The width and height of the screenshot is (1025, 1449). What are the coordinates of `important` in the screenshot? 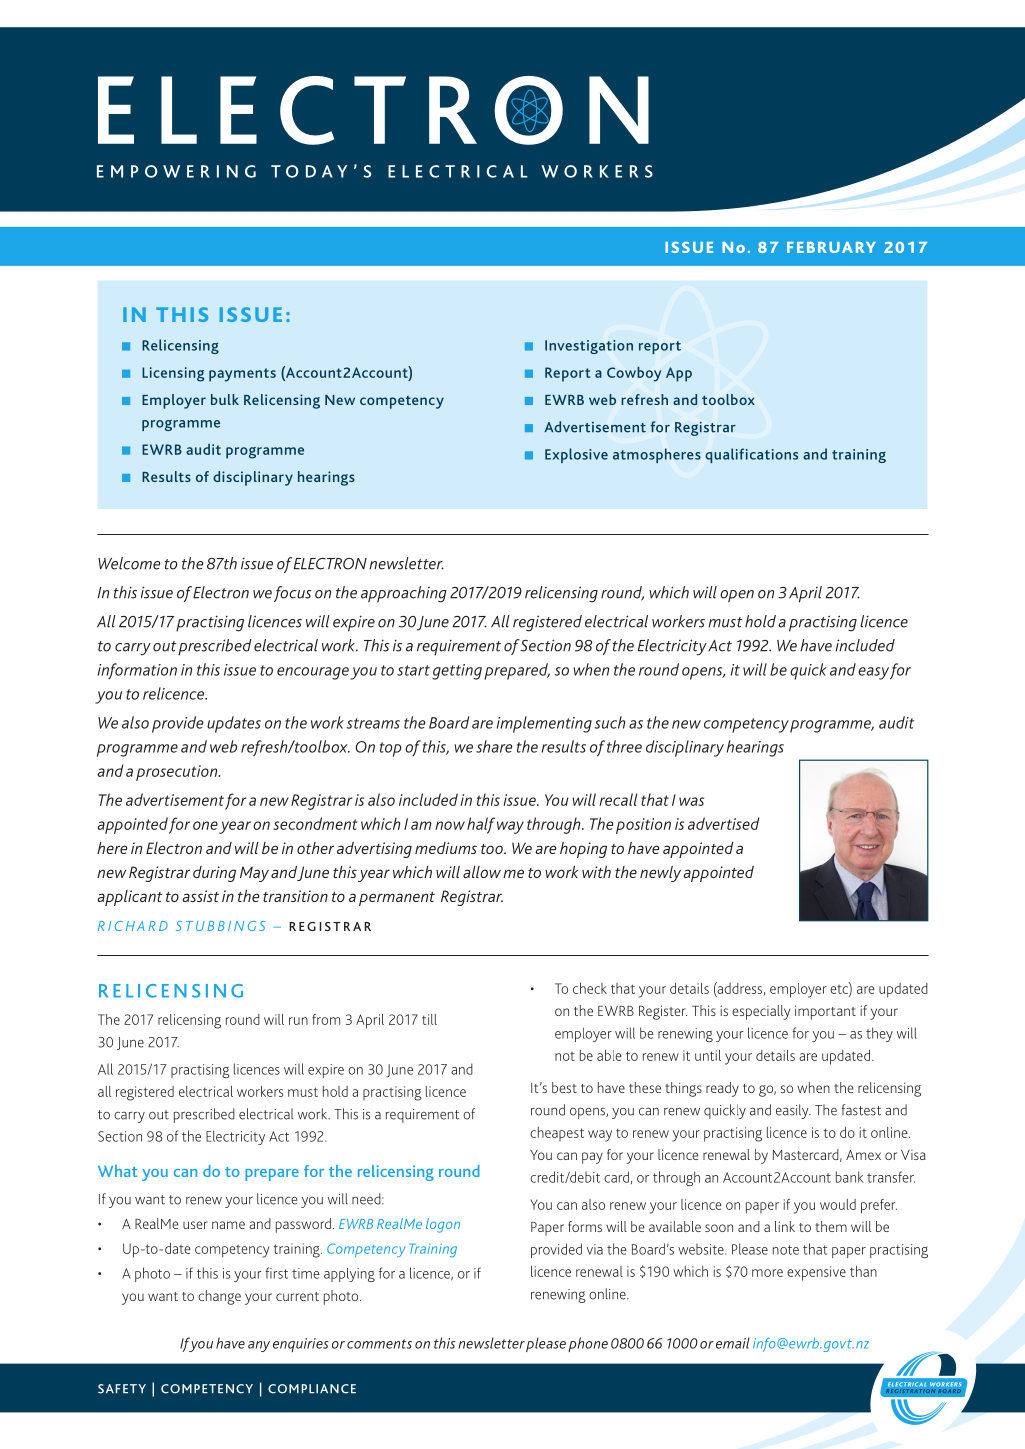 It's located at (825, 1012).
